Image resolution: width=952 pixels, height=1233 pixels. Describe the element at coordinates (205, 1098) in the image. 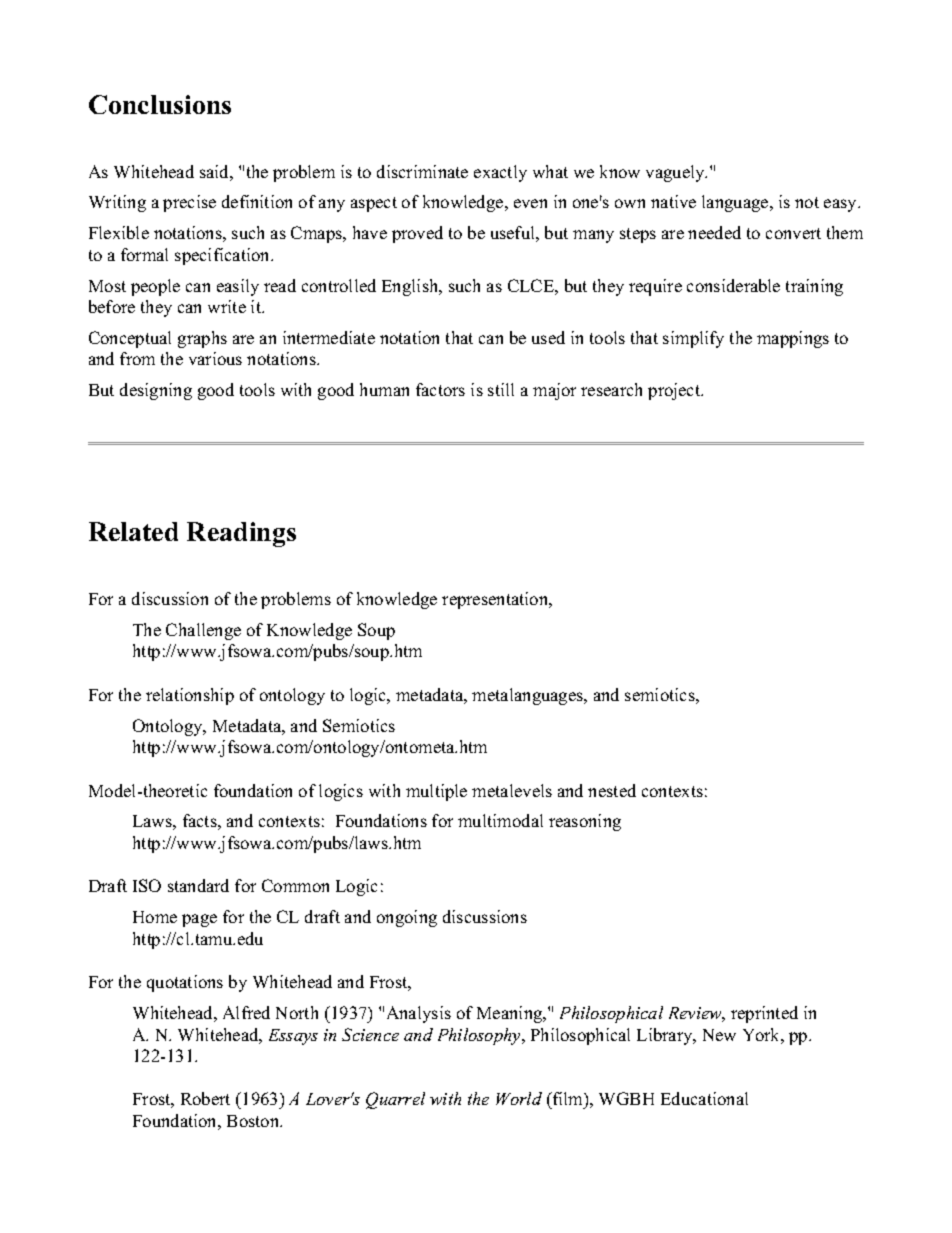

I see `Robert` at that location.
